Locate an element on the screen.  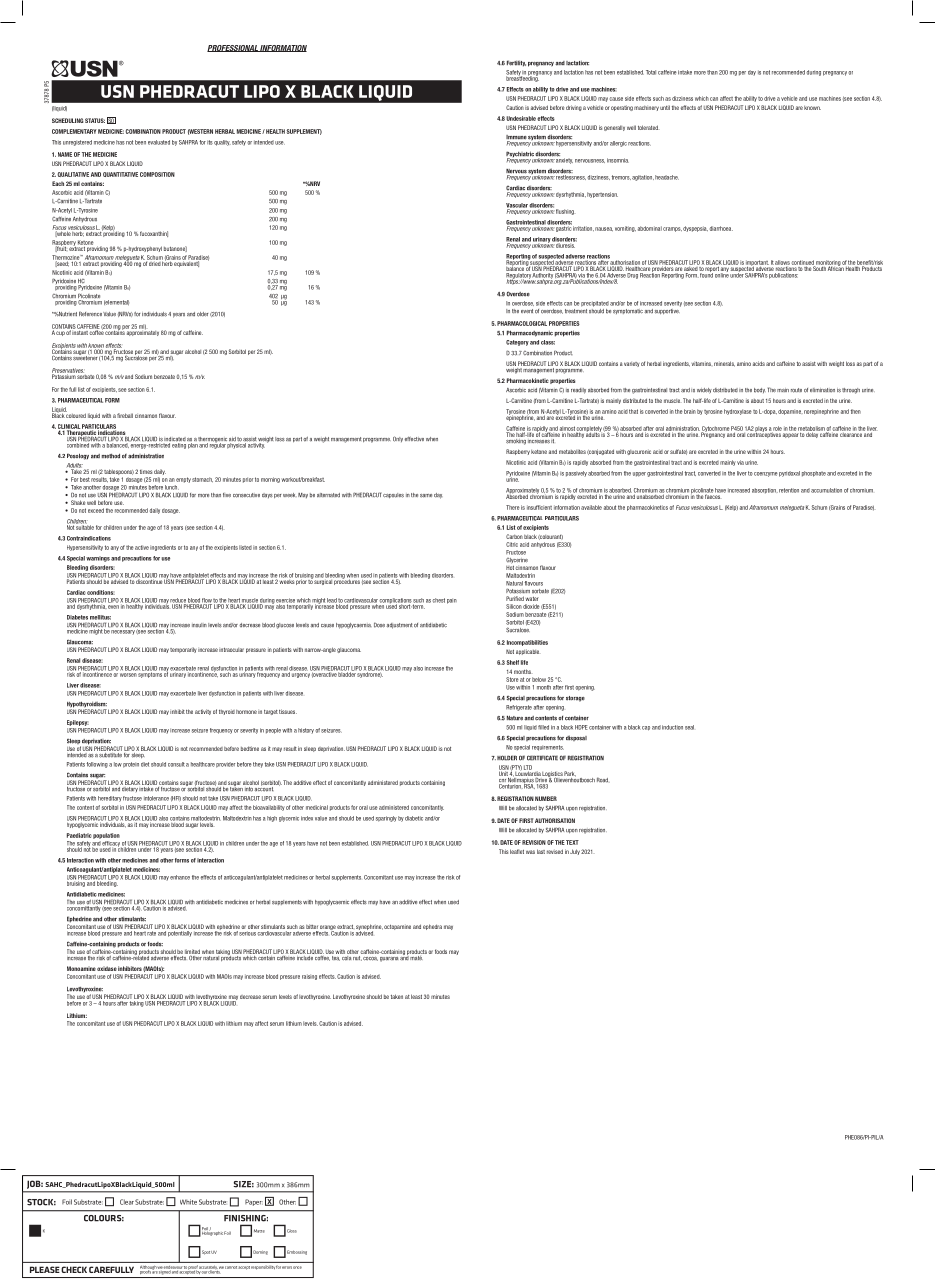
until is located at coordinates (665, 107).
